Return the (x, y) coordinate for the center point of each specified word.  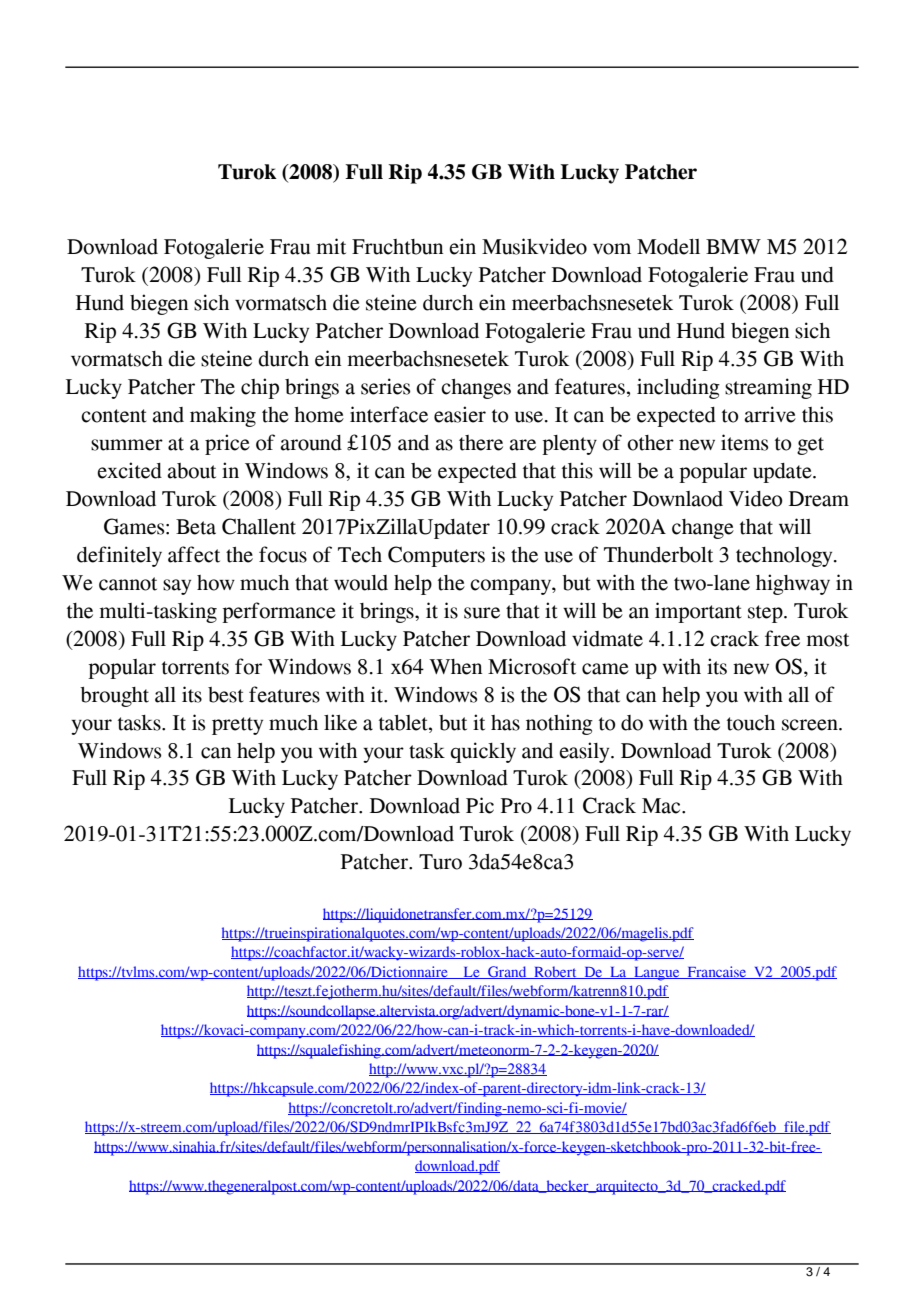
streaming (768, 388)
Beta (196, 527)
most (827, 640)
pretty (237, 726)
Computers (436, 556)
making (223, 416)
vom (612, 249)
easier (460, 414)
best (226, 695)
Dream (819, 499)
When (455, 667)
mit (331, 246)
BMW (733, 246)
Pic (480, 805)
